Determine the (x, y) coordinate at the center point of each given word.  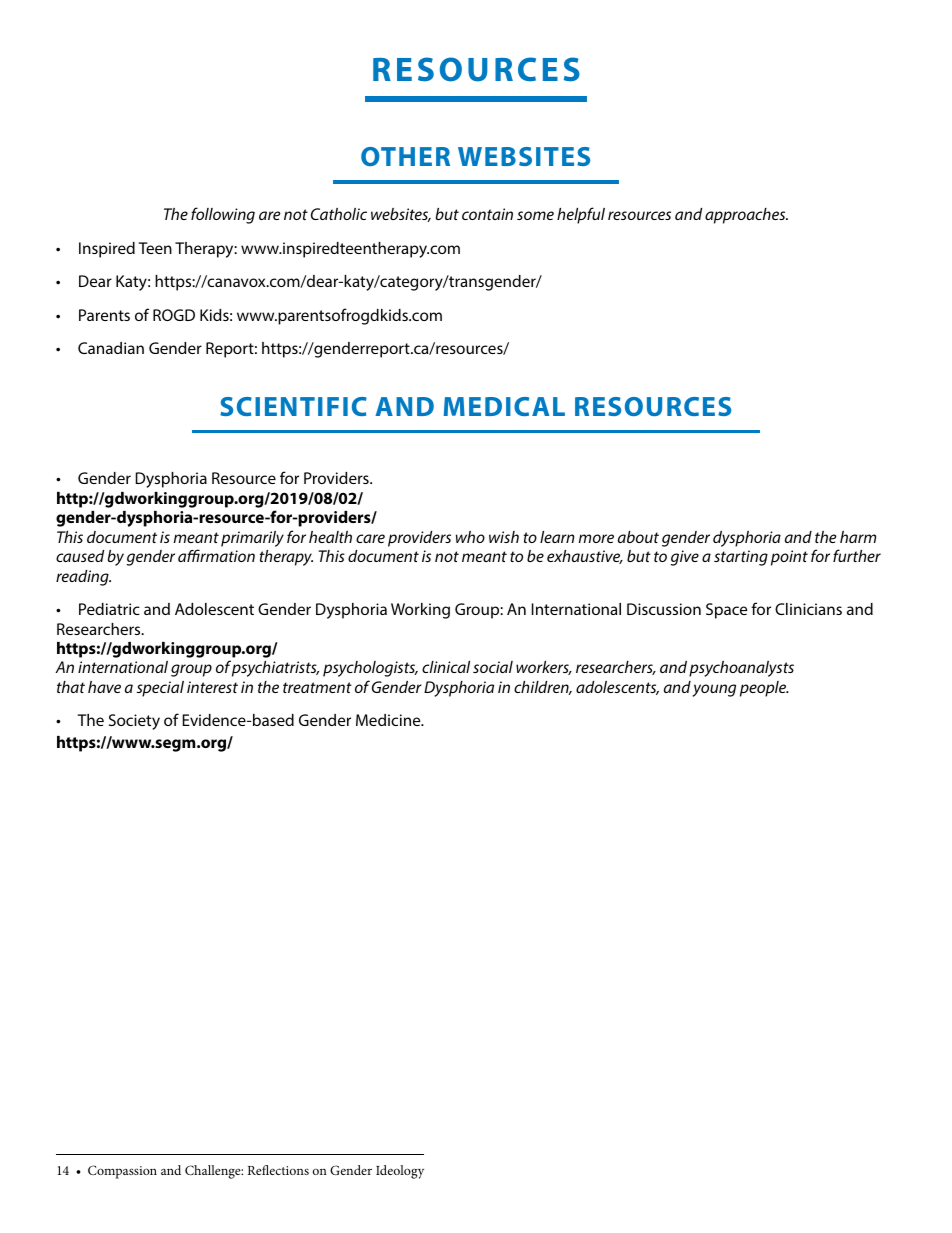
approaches (746, 216)
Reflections (278, 1170)
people (764, 689)
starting (741, 558)
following (223, 215)
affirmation (216, 555)
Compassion (122, 1172)
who (470, 537)
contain (487, 214)
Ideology (400, 1172)
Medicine (389, 720)
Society (134, 722)
